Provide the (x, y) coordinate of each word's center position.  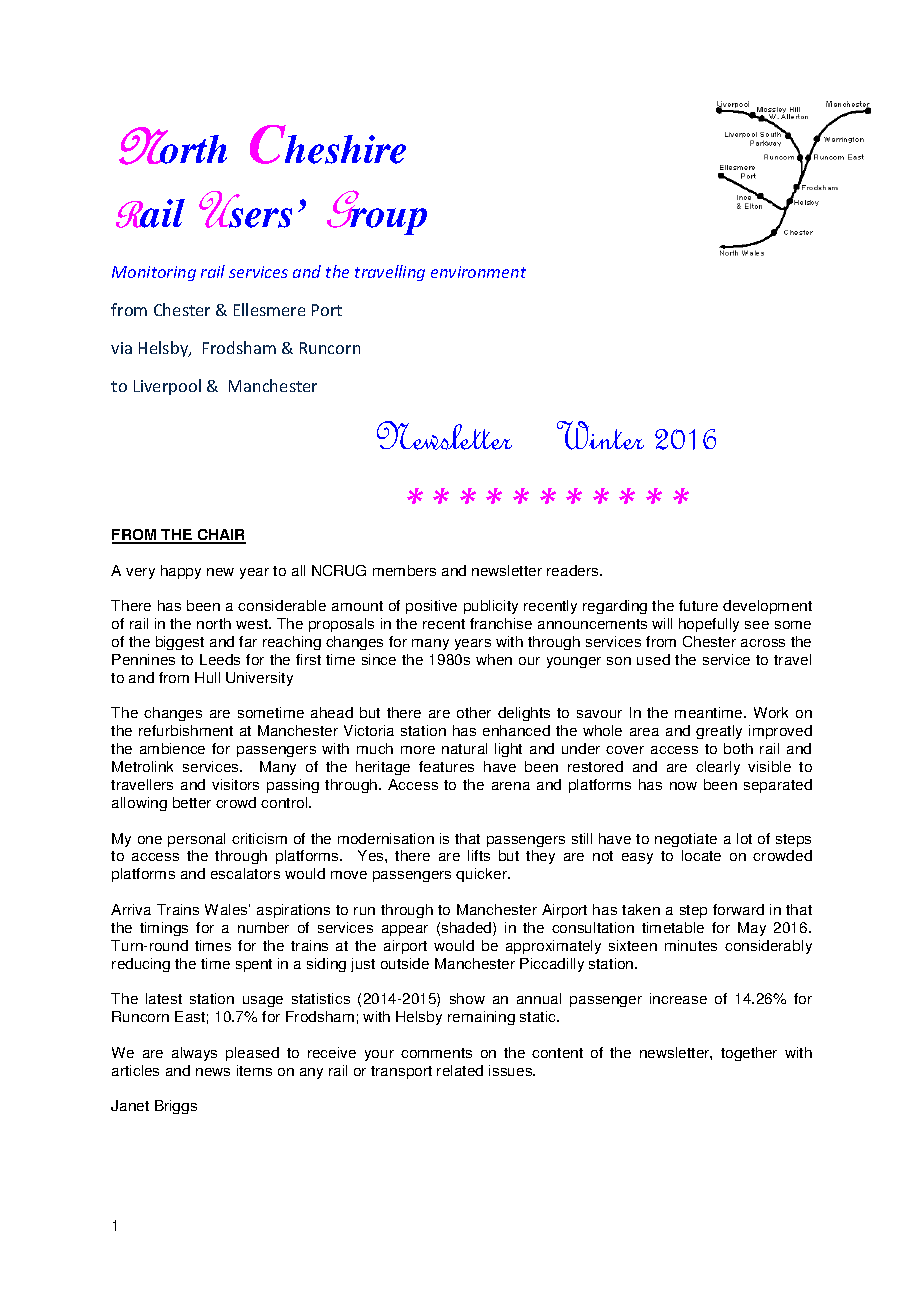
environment (478, 272)
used (653, 659)
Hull (207, 677)
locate (701, 855)
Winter (600, 435)
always (194, 1054)
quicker (483, 875)
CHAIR (220, 536)
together (749, 1054)
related (460, 1070)
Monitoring (154, 273)
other (474, 712)
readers (574, 570)
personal (196, 840)
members (404, 570)
